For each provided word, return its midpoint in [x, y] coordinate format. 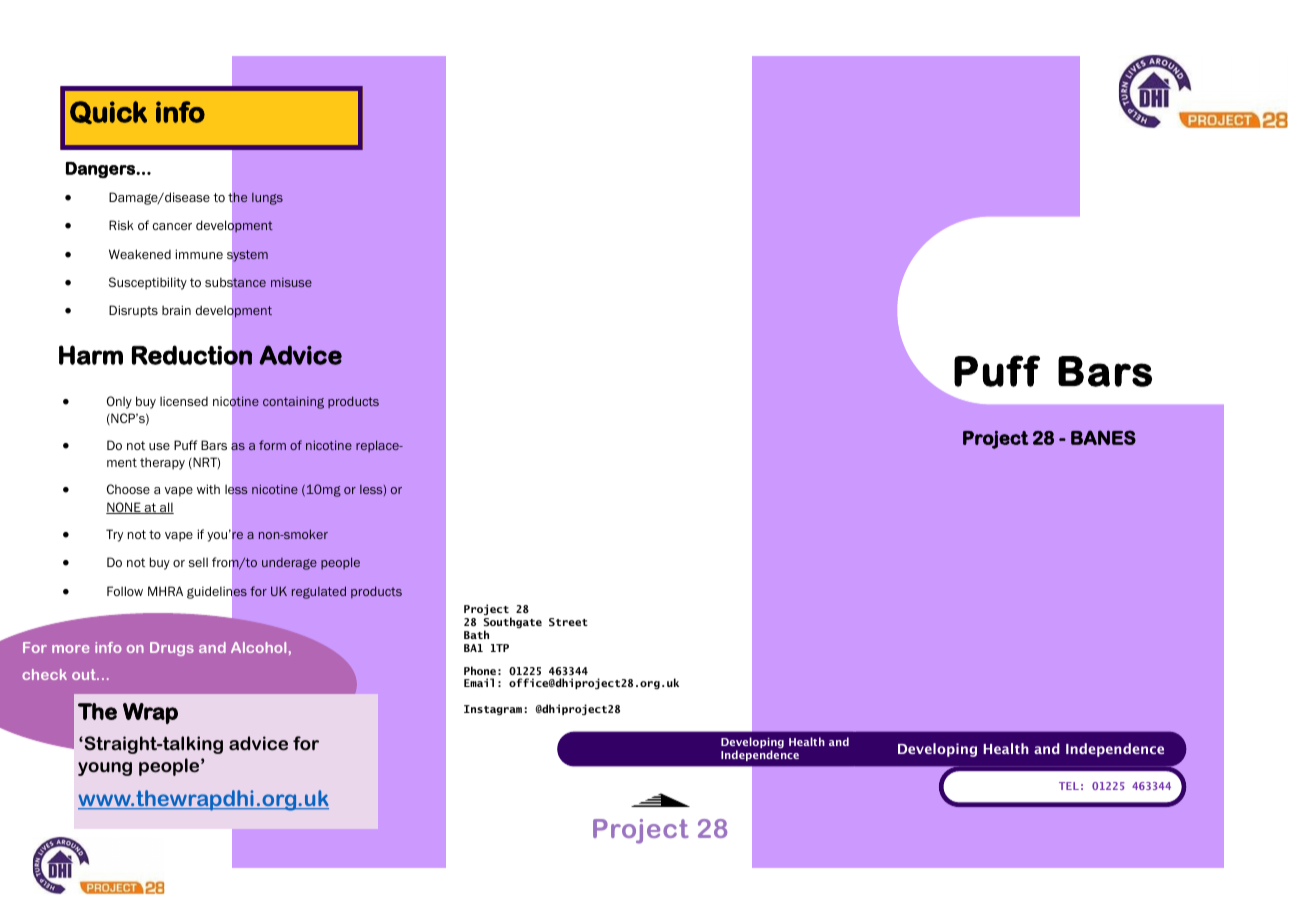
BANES [1103, 437]
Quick [108, 112]
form [272, 445]
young [105, 769]
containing [293, 403]
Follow [125, 591]
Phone [480, 670]
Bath [476, 634]
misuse [291, 282]
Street [568, 622]
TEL [1069, 786]
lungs [267, 199]
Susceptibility [148, 283]
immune [199, 254]
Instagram [493, 710]
